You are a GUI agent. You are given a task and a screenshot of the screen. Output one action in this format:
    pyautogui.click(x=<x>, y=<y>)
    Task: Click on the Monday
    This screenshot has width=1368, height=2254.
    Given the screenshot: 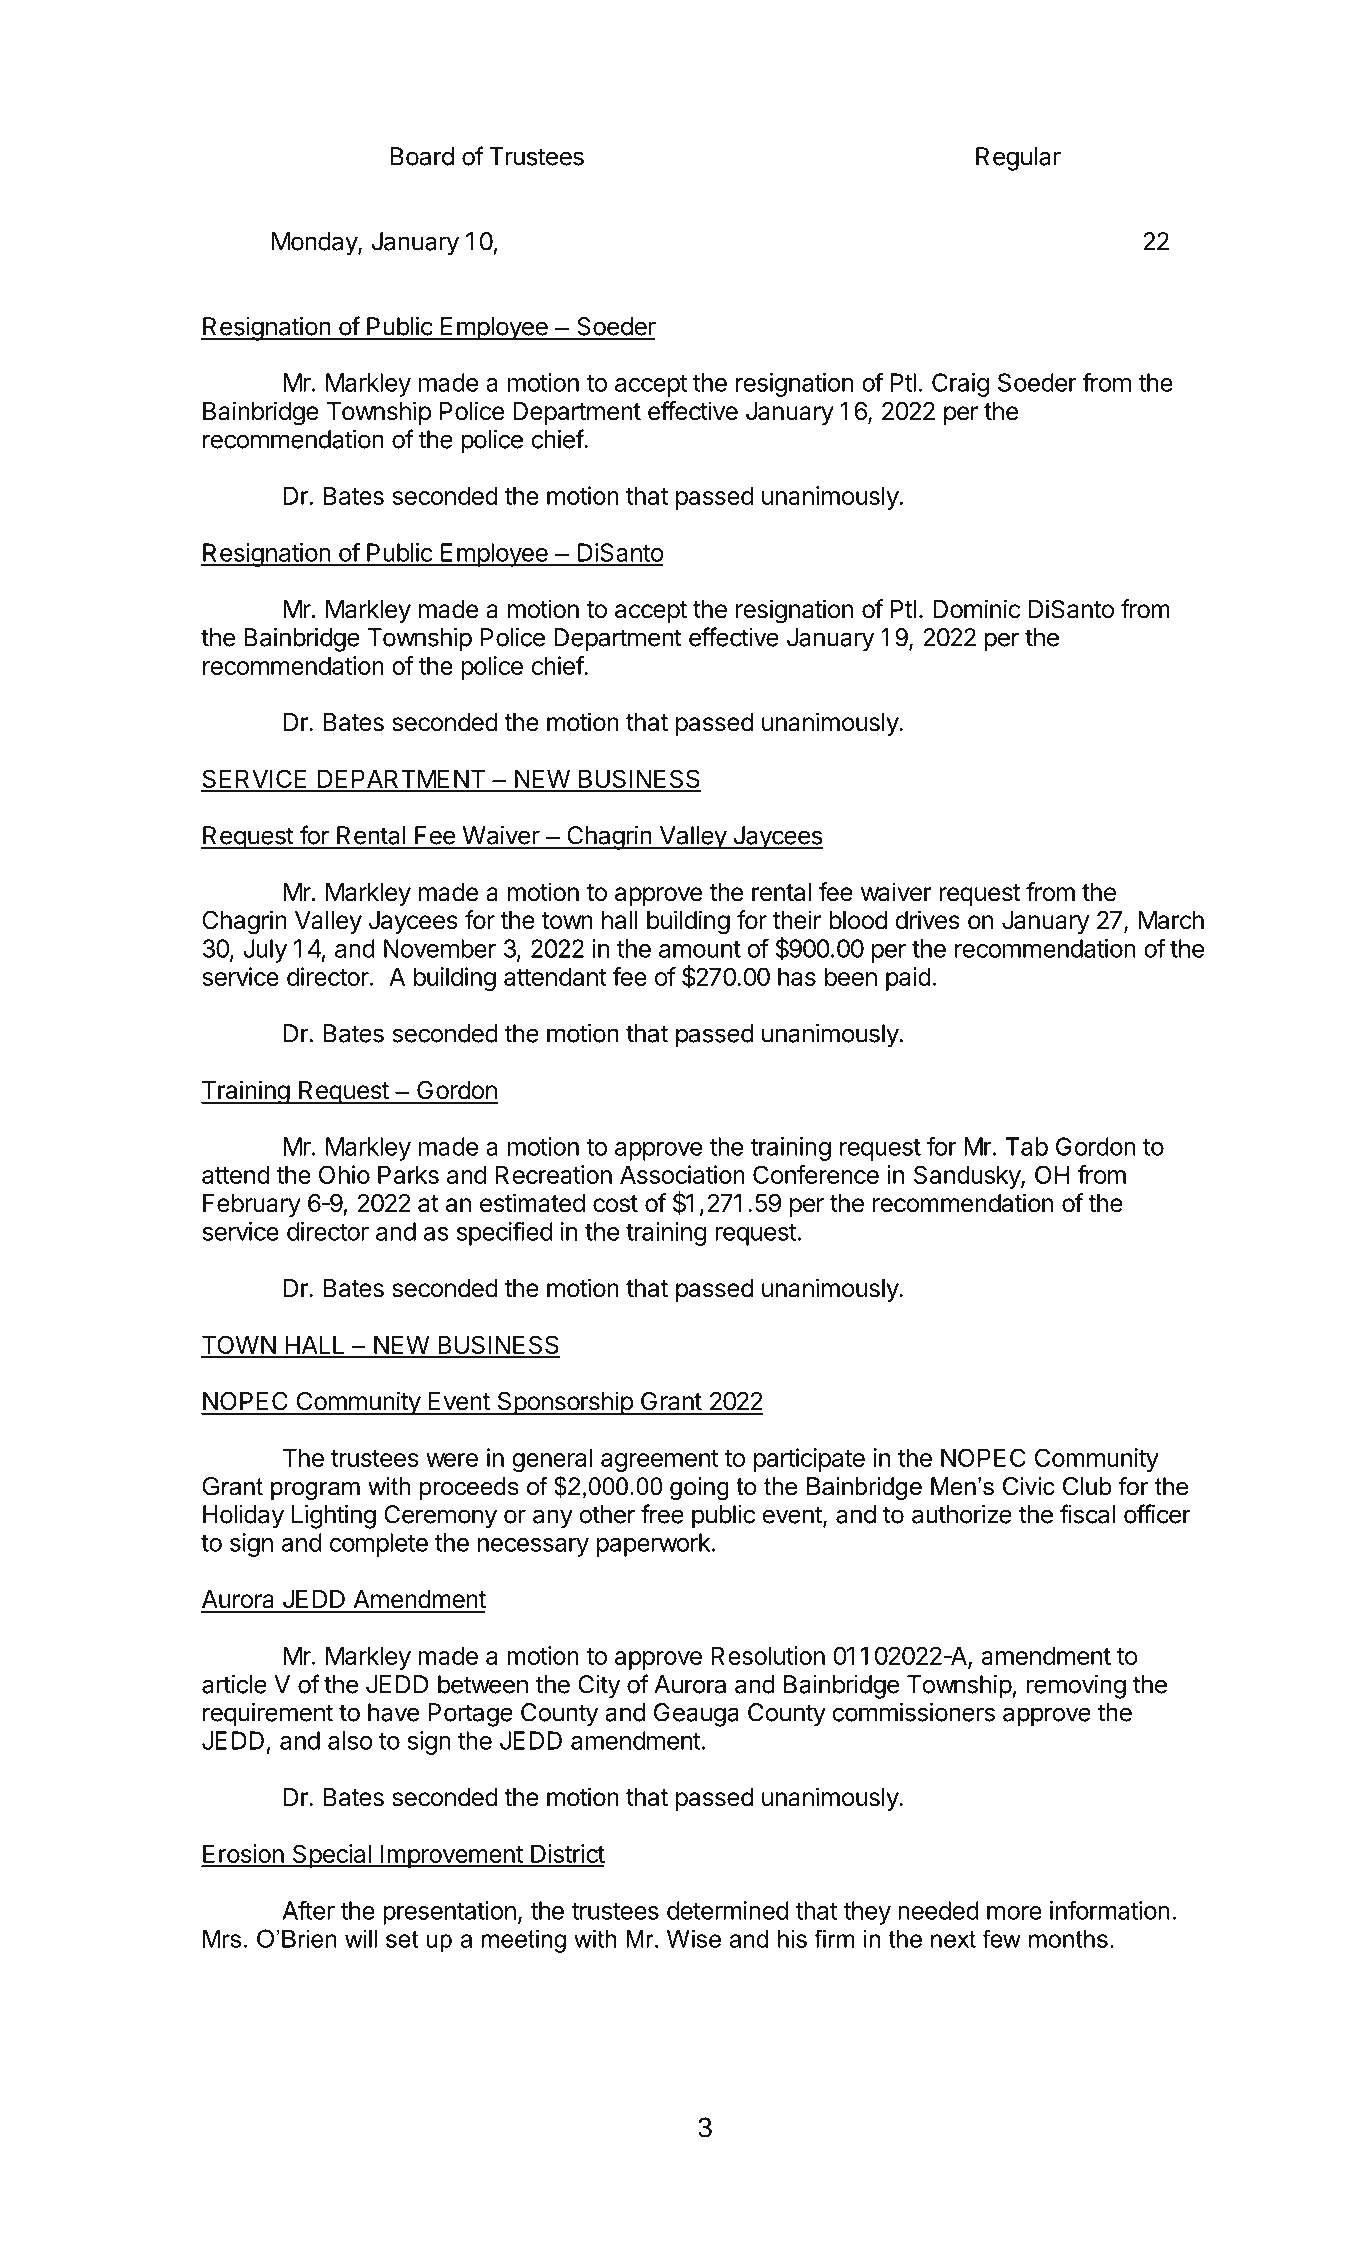 What is the action you would take?
    pyautogui.click(x=315, y=244)
